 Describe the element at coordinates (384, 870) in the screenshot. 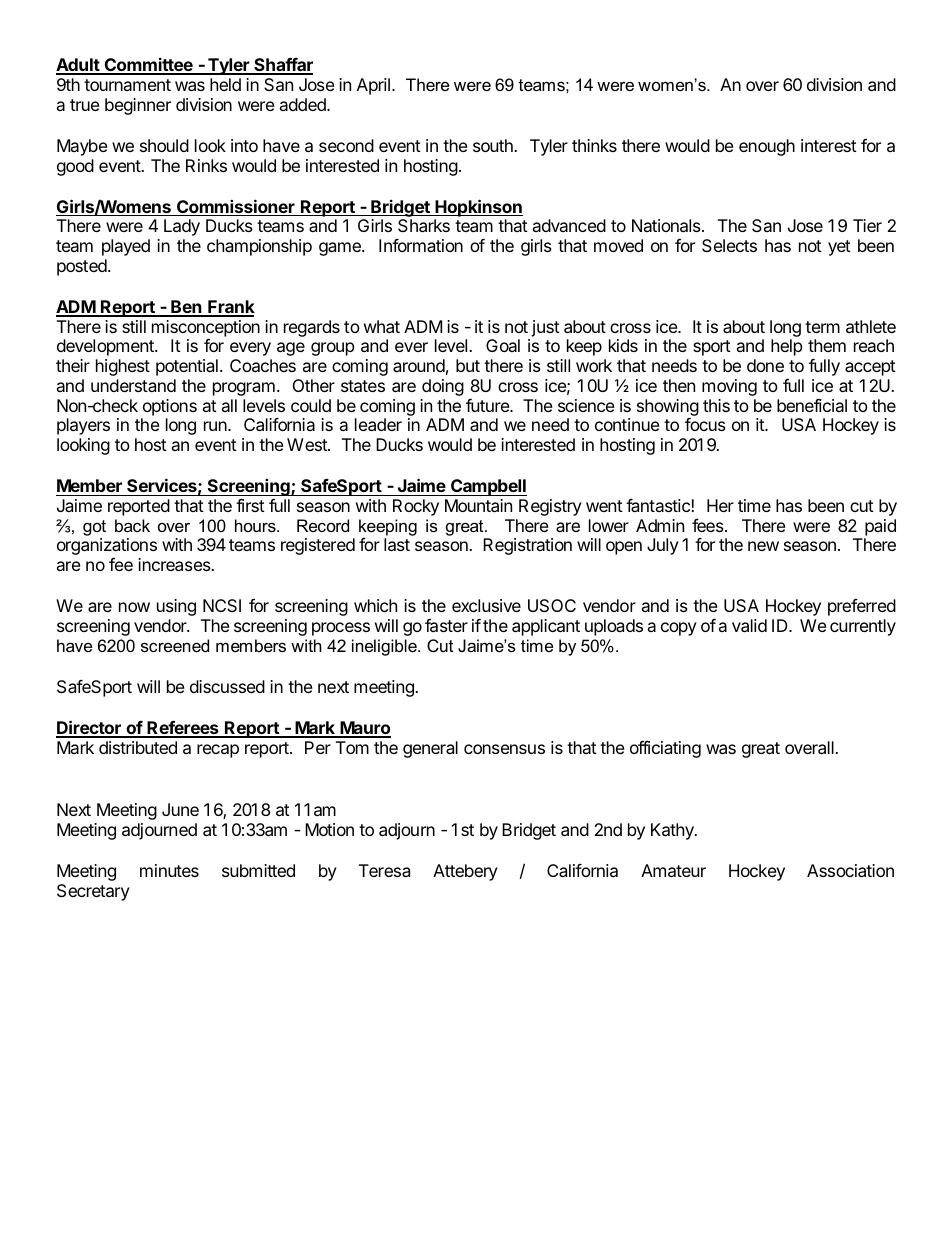

I see `Teresa` at that location.
